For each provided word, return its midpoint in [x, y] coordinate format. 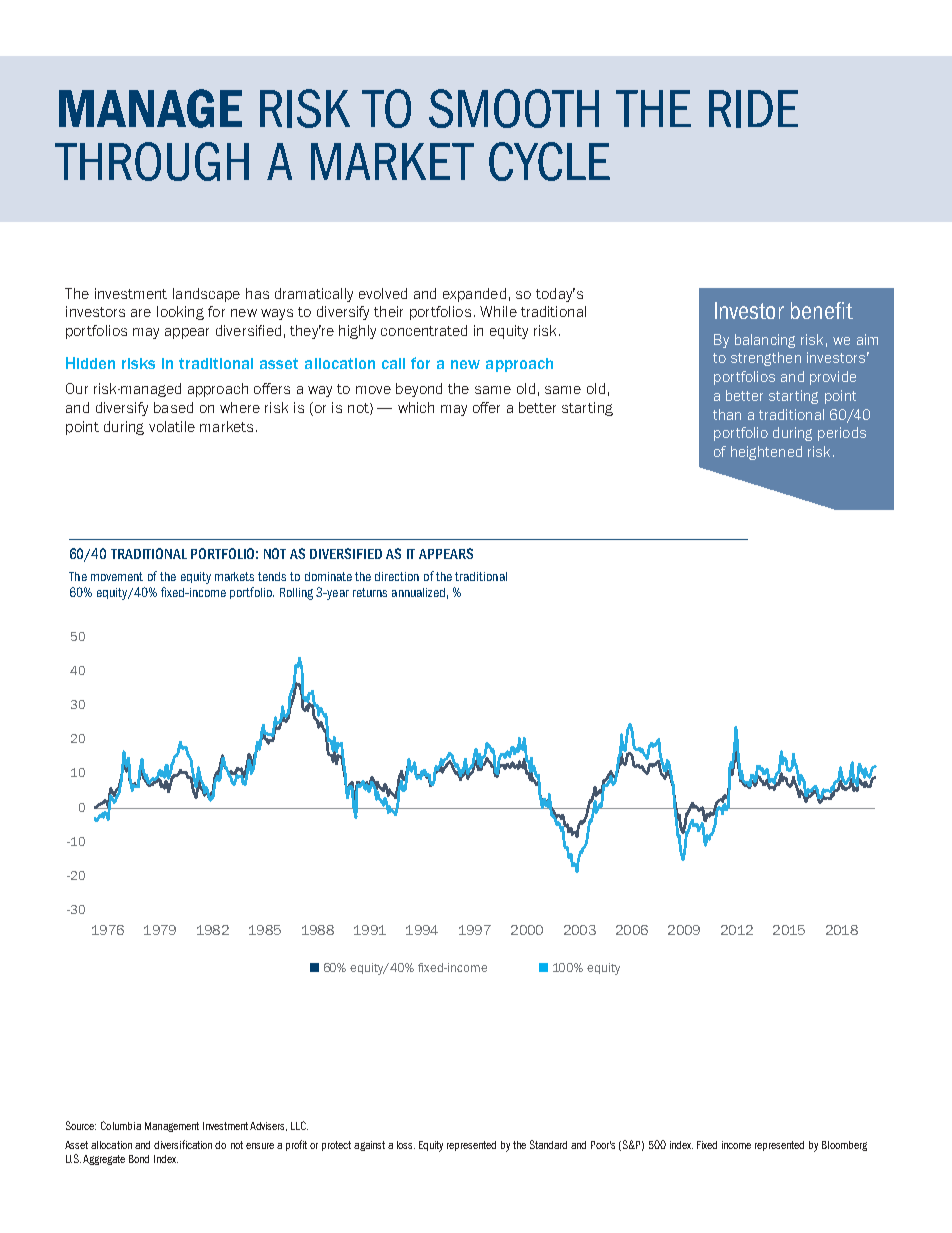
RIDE [753, 109]
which [416, 407]
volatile [172, 426]
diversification [183, 1144]
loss [406, 1145]
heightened [766, 453]
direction [397, 576]
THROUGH [152, 161]
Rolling [296, 594]
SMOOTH [514, 108]
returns [370, 592]
